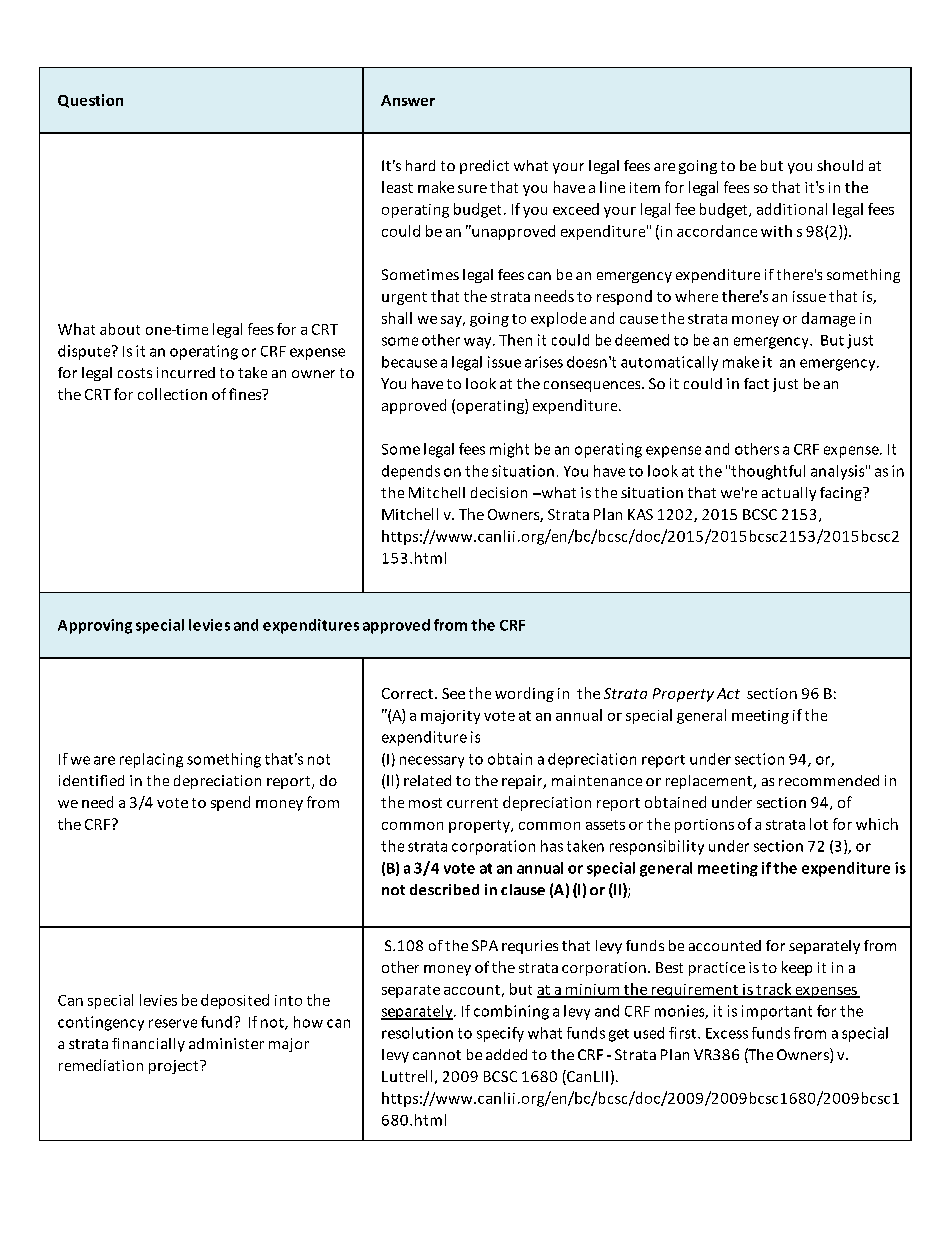 This screenshot has height=1233, width=952. What do you see at coordinates (484, 167) in the screenshot?
I see `predict` at bounding box center [484, 167].
